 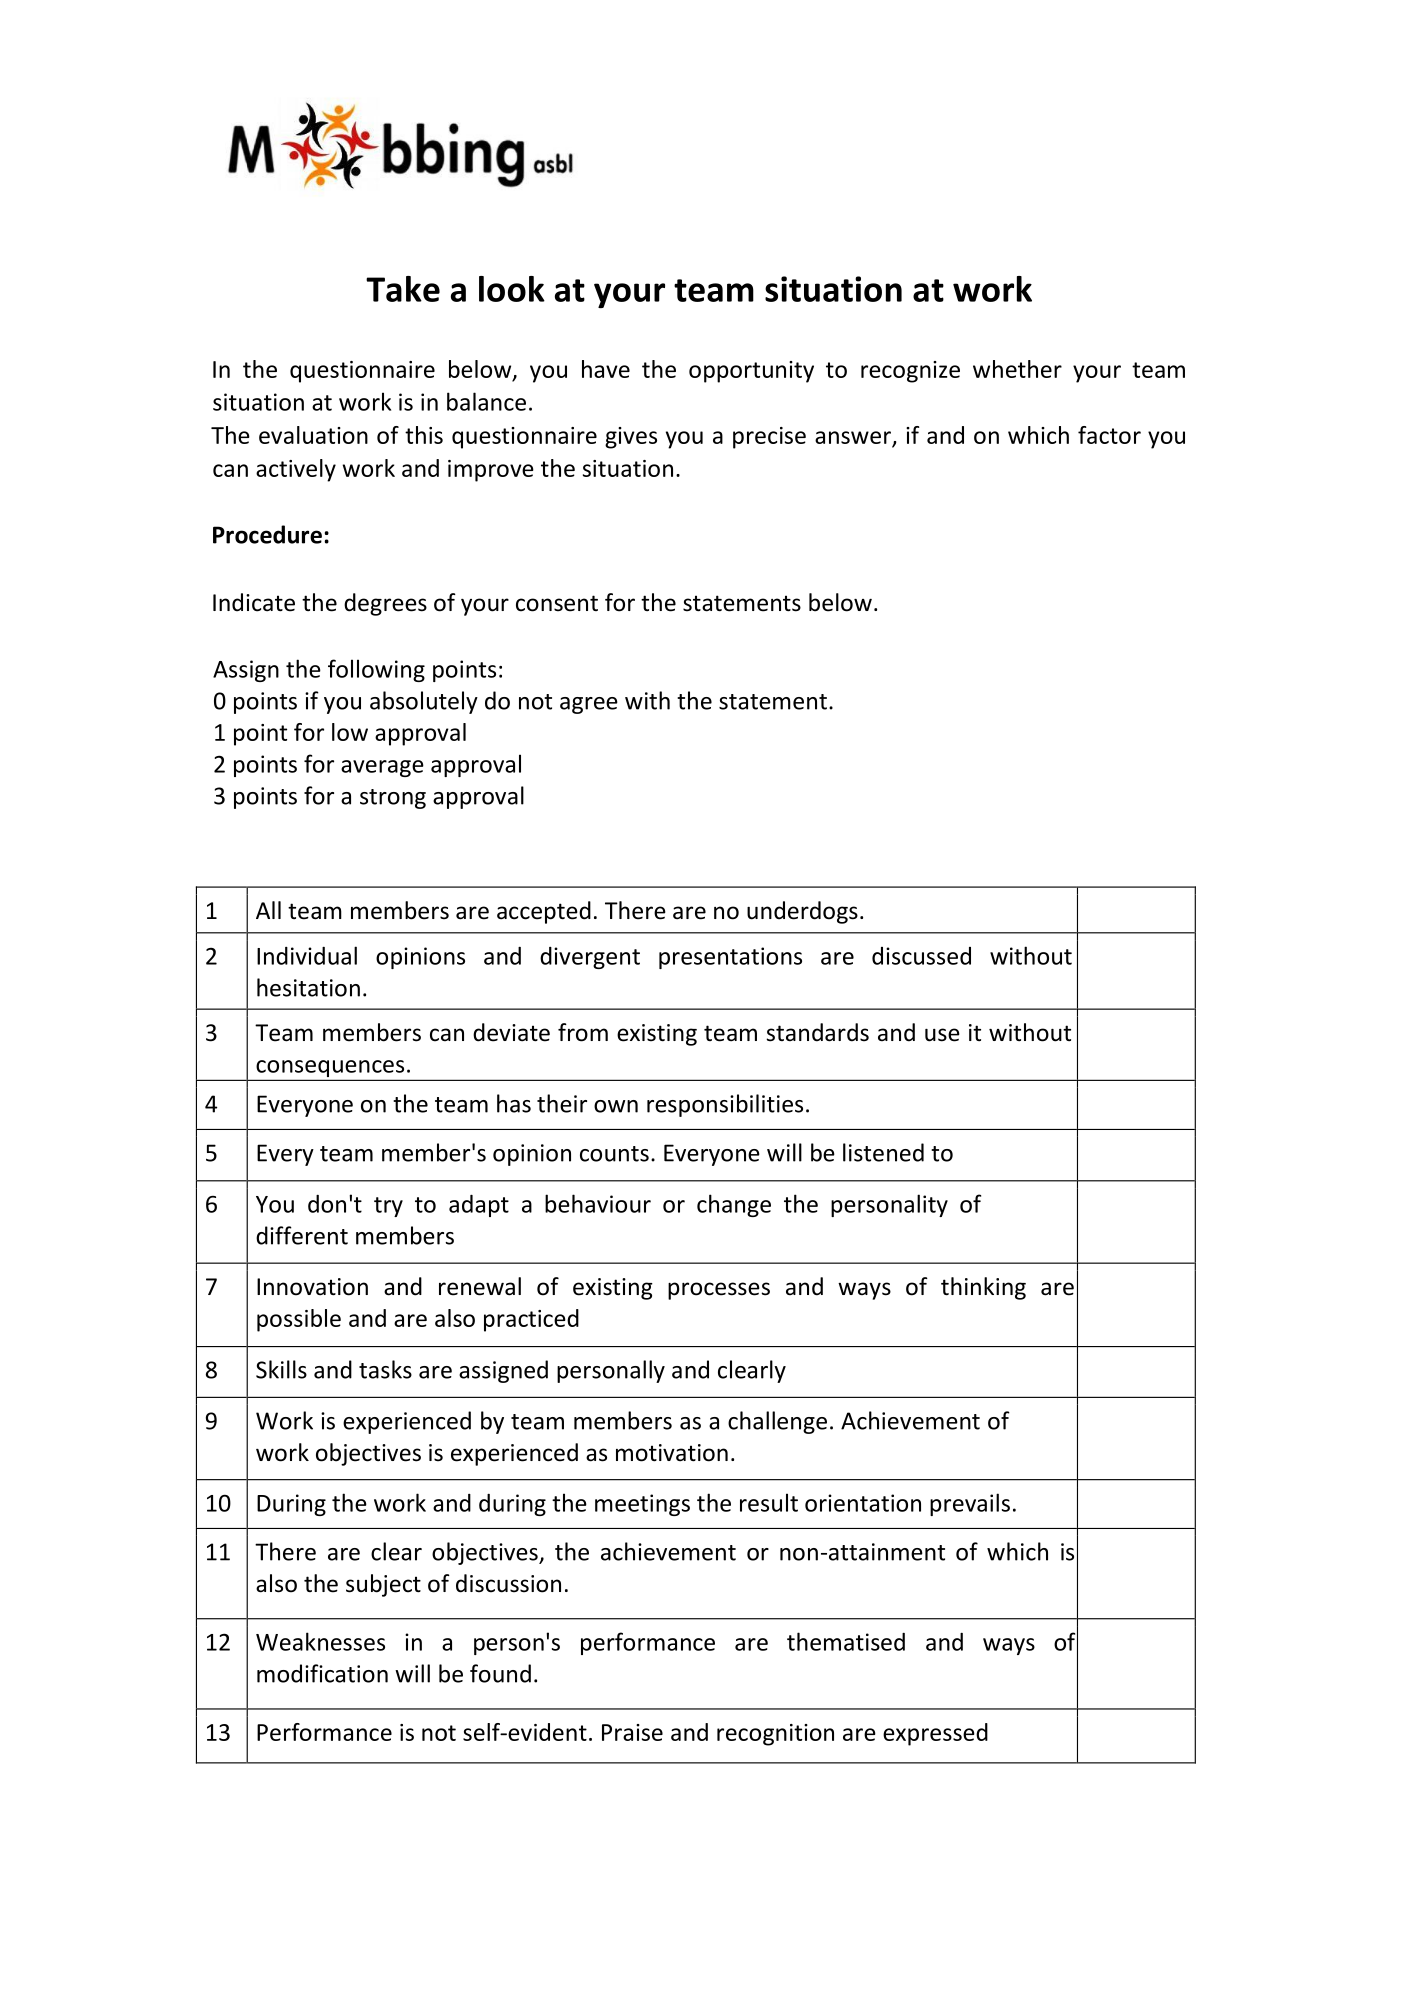 What do you see at coordinates (935, 1734) in the screenshot?
I see `expressed` at bounding box center [935, 1734].
